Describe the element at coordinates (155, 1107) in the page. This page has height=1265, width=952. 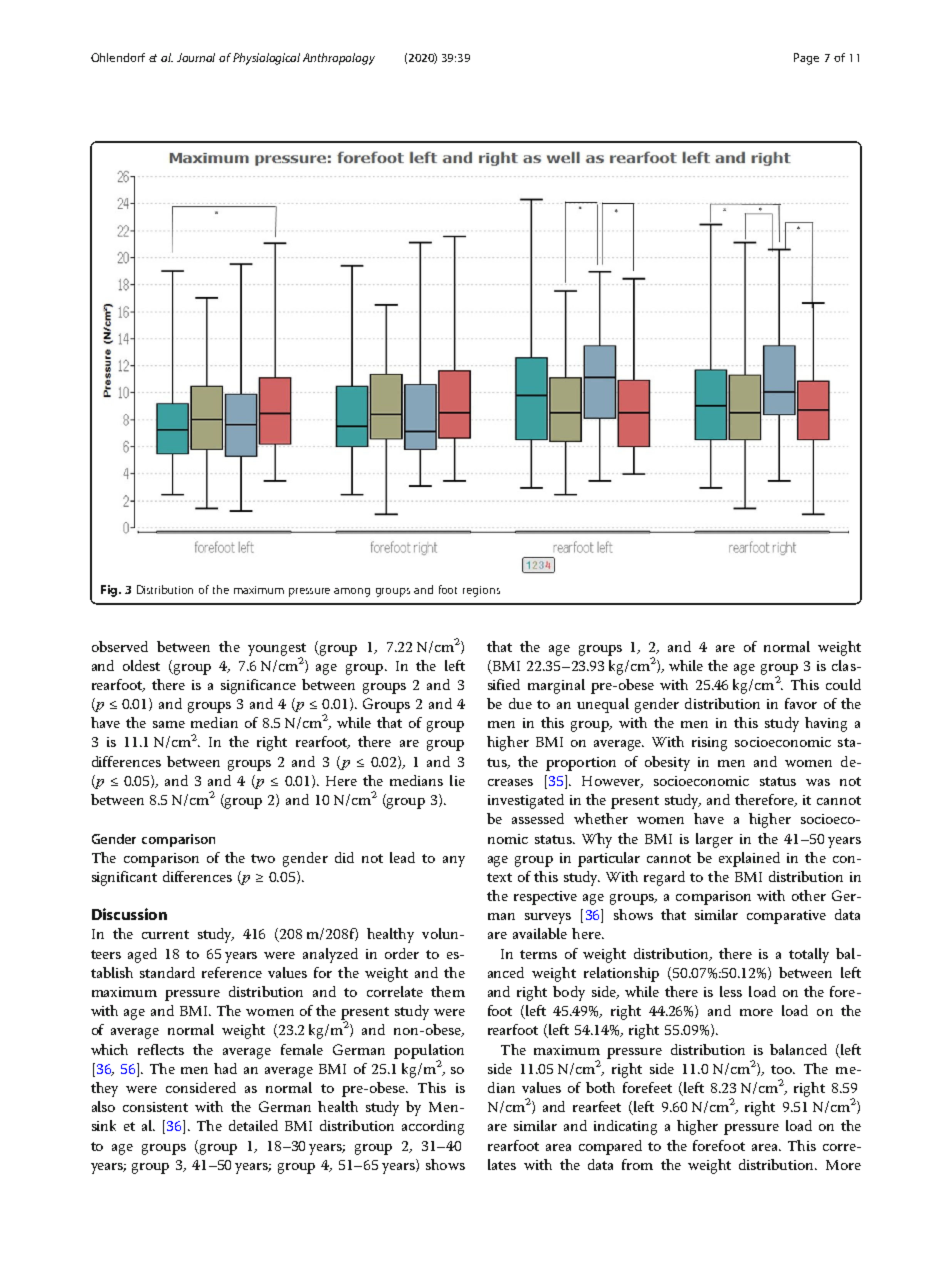
I see `consistent` at that location.
